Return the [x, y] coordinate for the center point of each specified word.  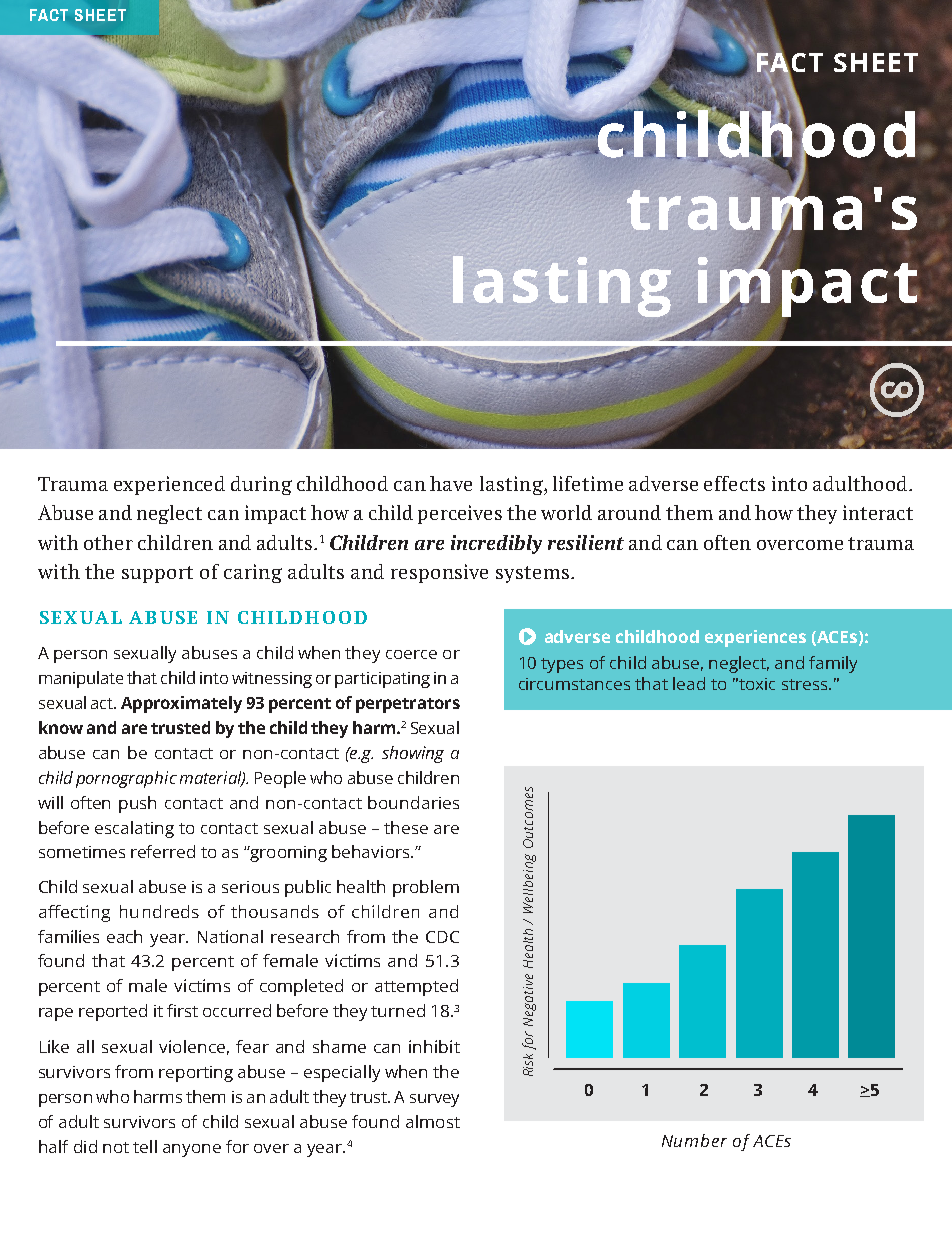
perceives [460, 514]
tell [145, 1146]
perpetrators [408, 705]
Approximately [181, 704]
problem [426, 888]
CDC [442, 937]
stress [806, 684]
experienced [169, 485]
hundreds [159, 911]
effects [734, 483]
